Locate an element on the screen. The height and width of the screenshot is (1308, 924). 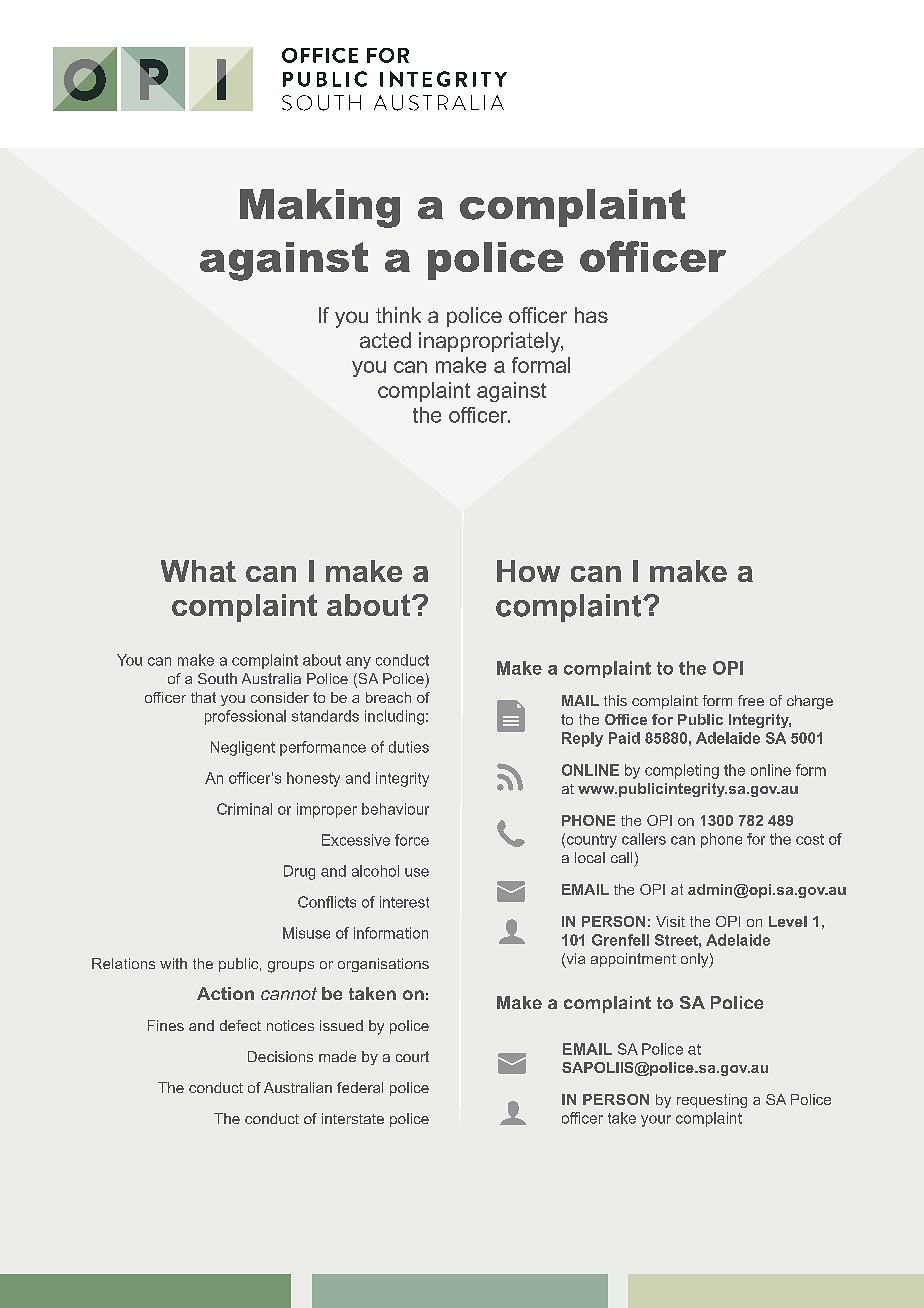
Making is located at coordinates (320, 208).
